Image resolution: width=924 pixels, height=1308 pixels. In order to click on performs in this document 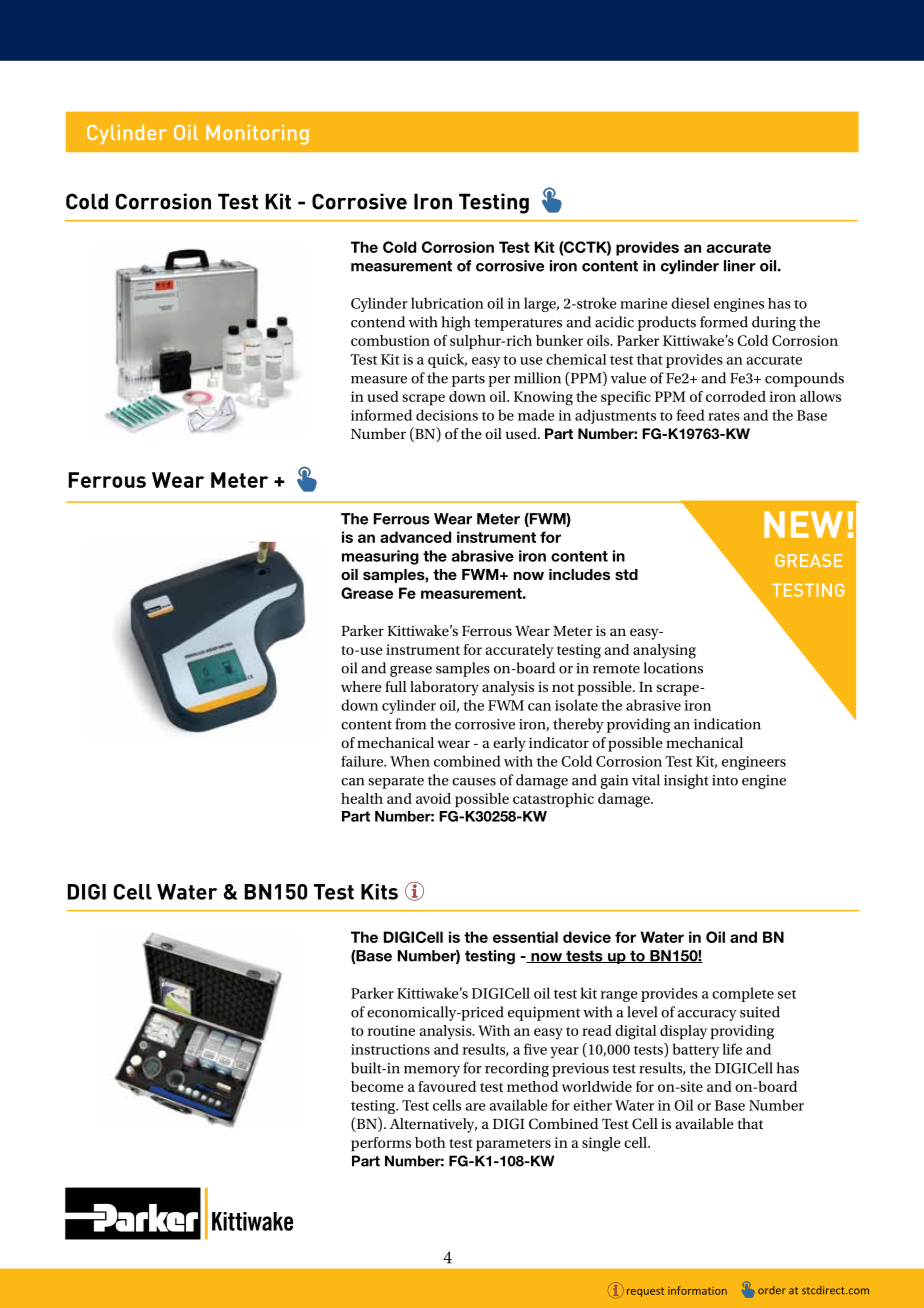, I will do `click(381, 1144)`.
